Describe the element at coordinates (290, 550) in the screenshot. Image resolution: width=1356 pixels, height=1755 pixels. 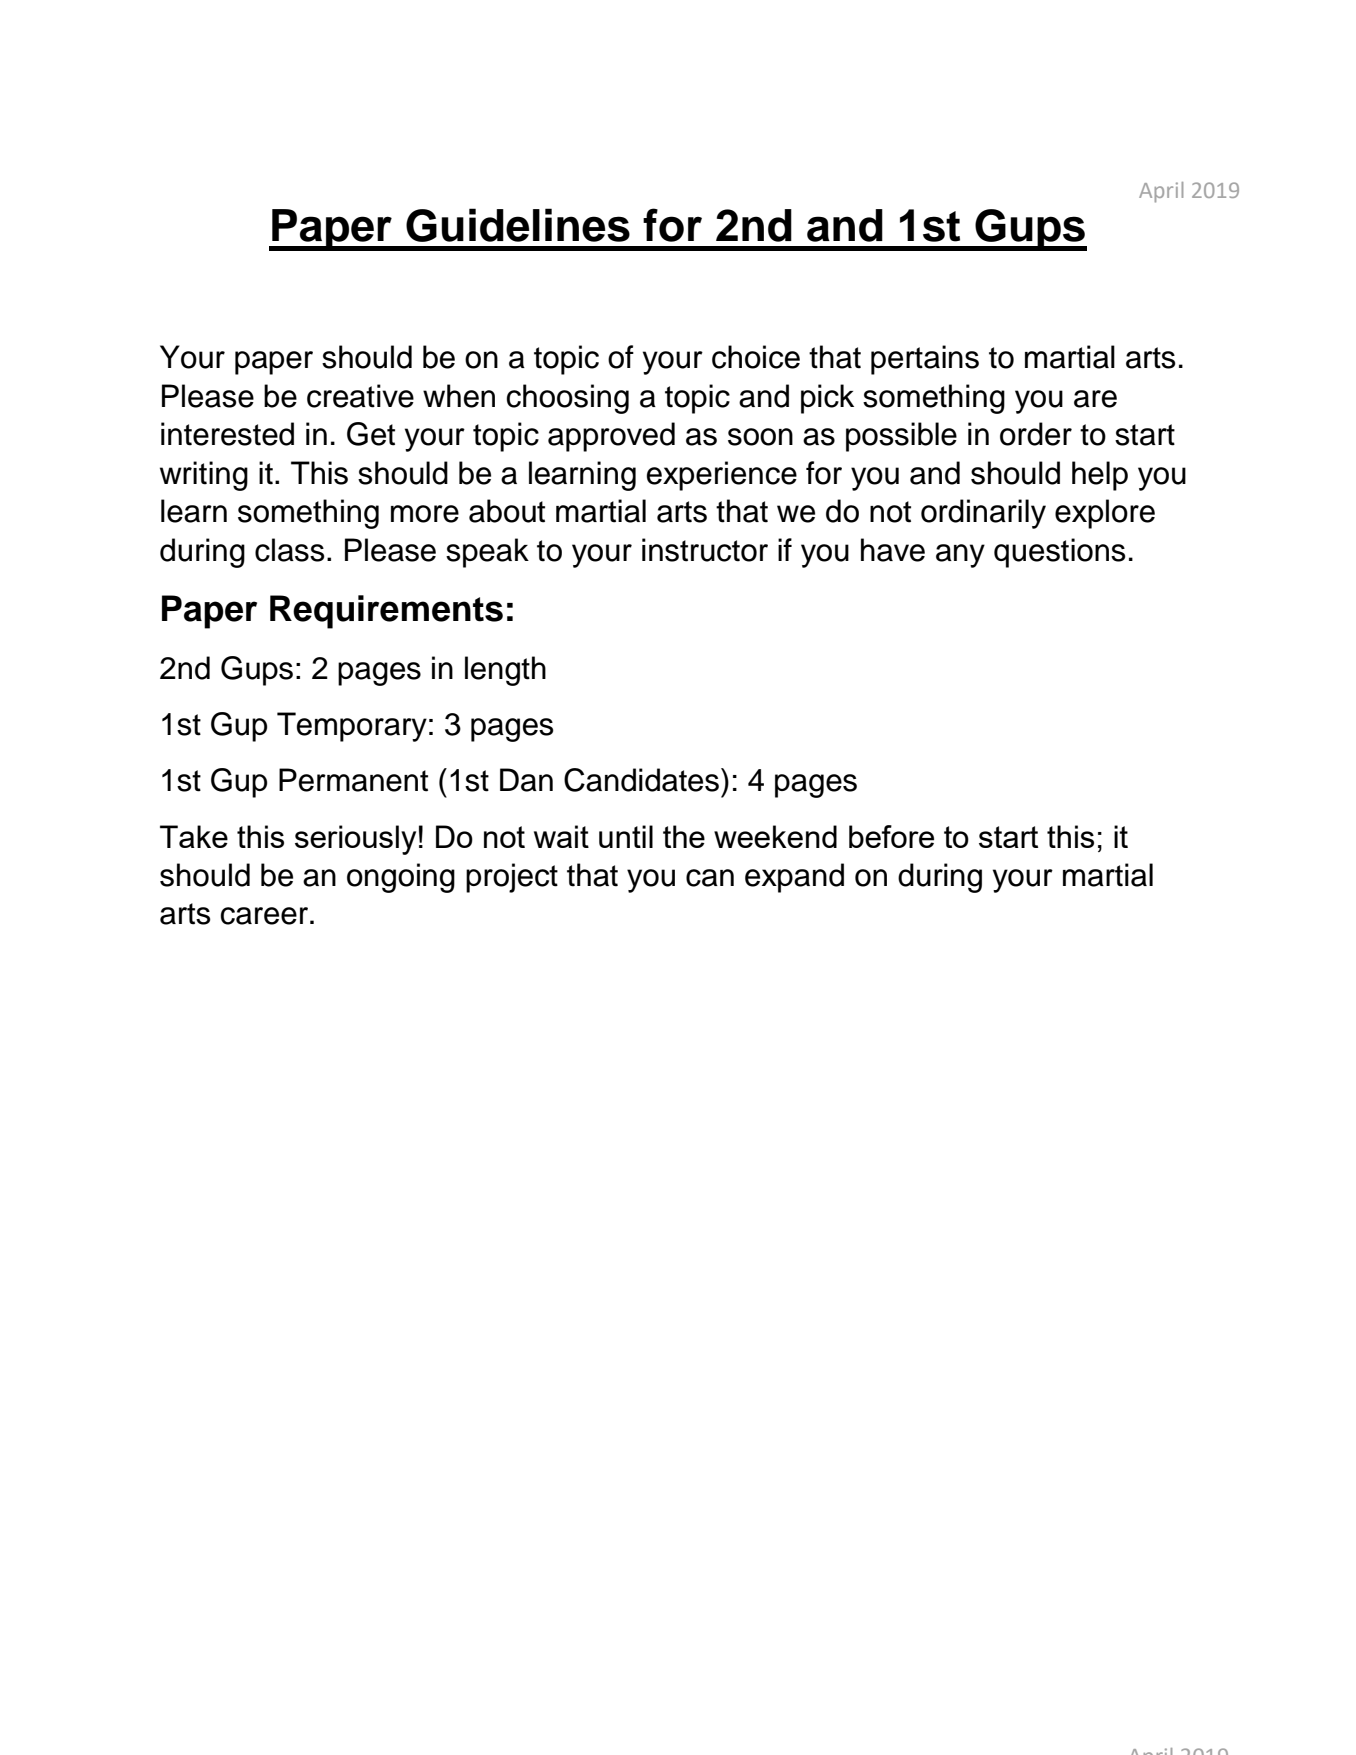
I see `class` at that location.
